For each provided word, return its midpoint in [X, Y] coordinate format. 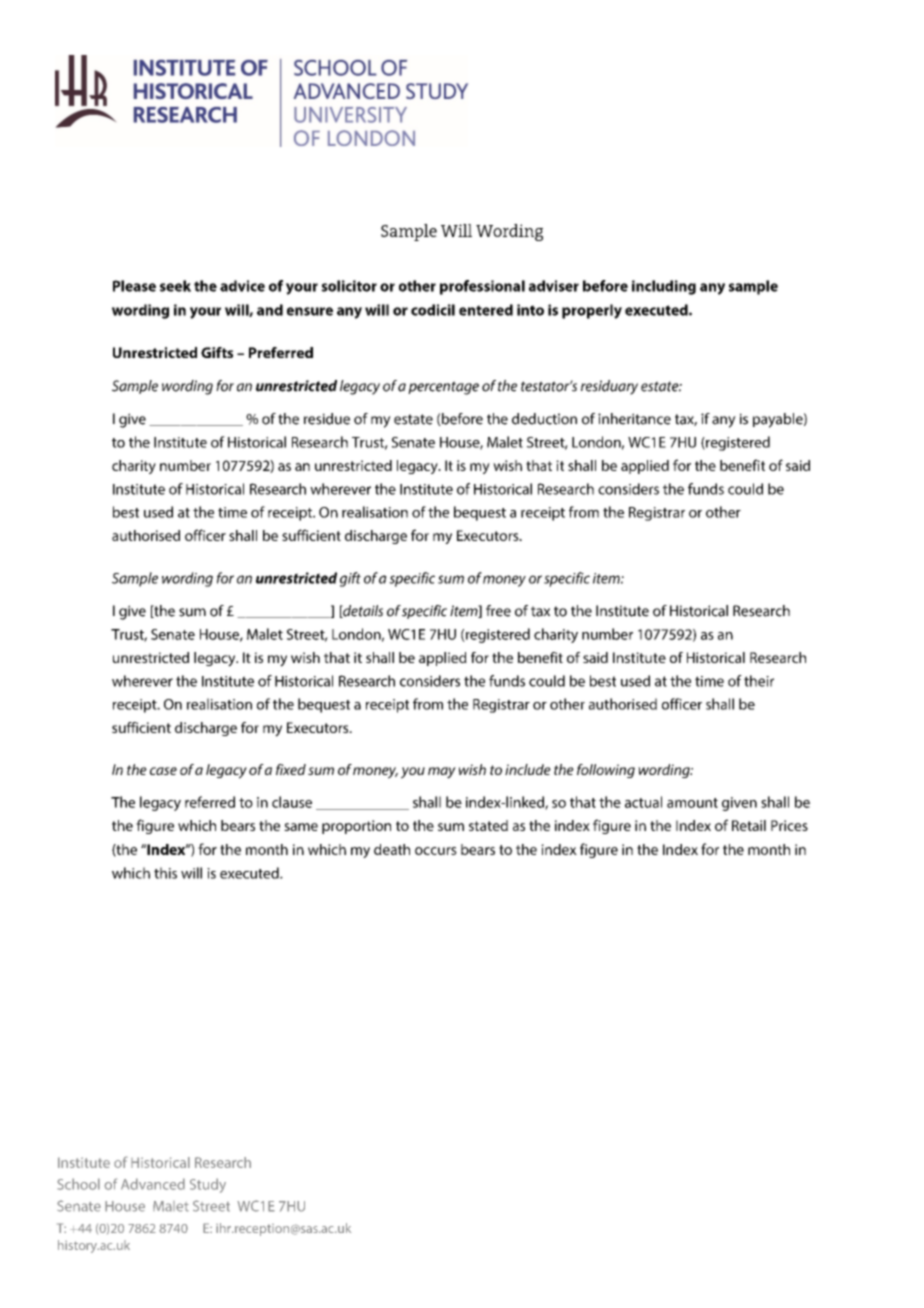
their [759, 681]
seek [175, 286]
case [163, 771]
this [165, 873]
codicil [433, 310]
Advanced [153, 1184]
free [498, 611]
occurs [436, 851]
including [664, 287]
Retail [749, 825]
